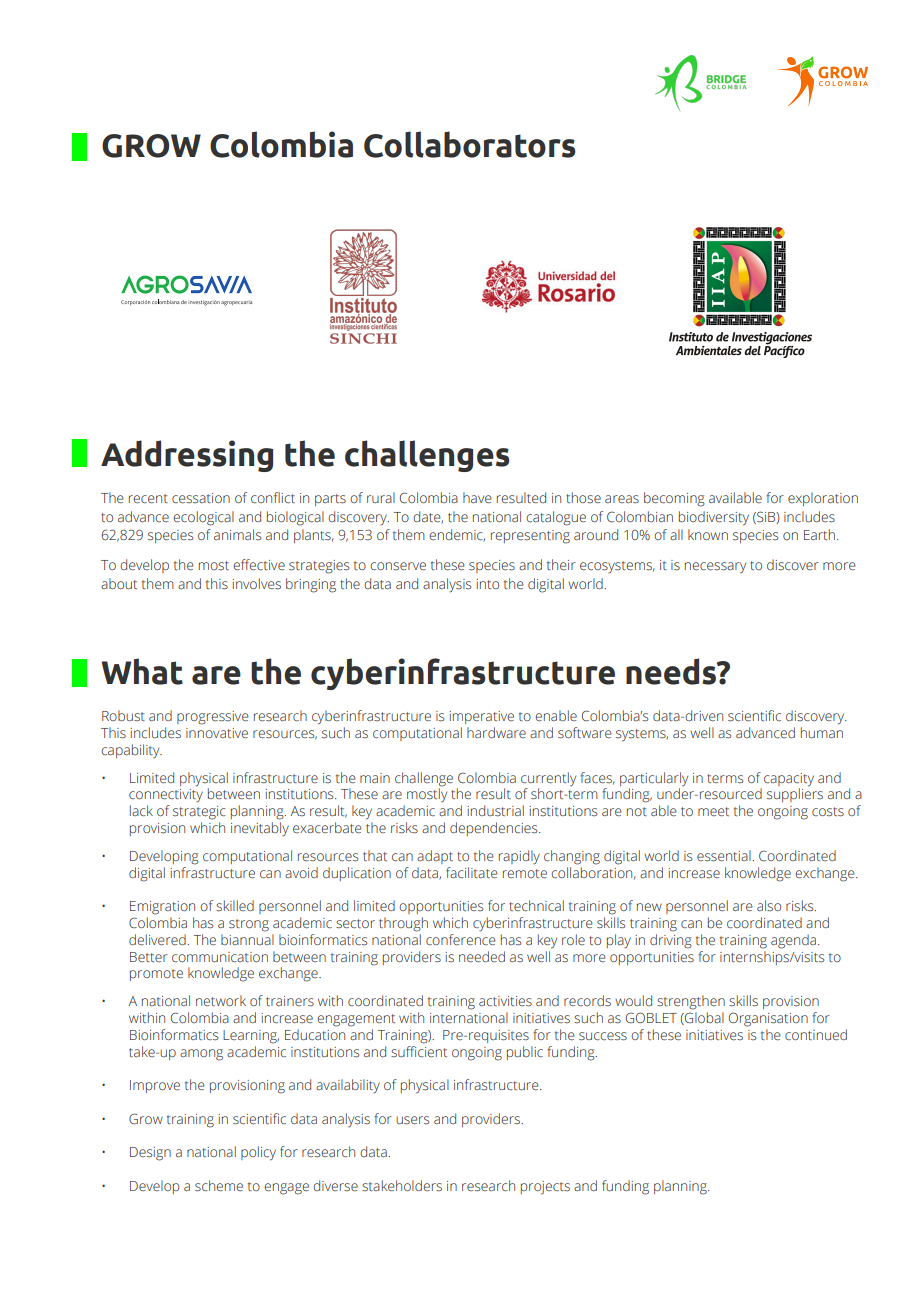 This screenshot has width=924, height=1308. What do you see at coordinates (199, 813) in the screenshot?
I see `strategic` at bounding box center [199, 813].
